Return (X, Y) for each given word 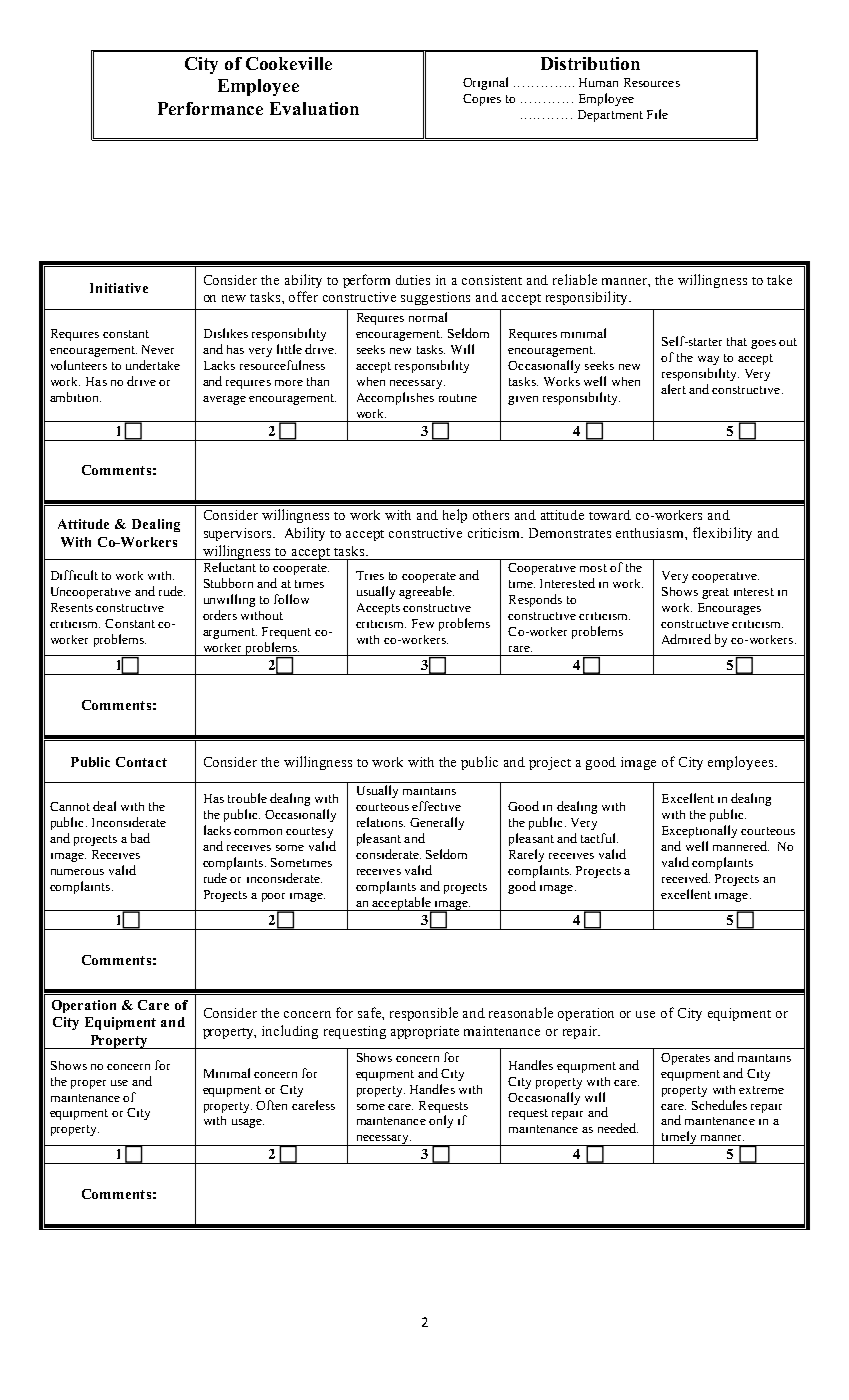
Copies (482, 100)
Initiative (119, 288)
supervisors (239, 534)
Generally (437, 823)
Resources (652, 82)
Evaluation (314, 108)
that (737, 341)
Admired (686, 639)
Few (423, 623)
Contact (141, 762)
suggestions (435, 298)
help (455, 516)
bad (140, 838)
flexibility (722, 534)
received (686, 878)
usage (248, 1123)
